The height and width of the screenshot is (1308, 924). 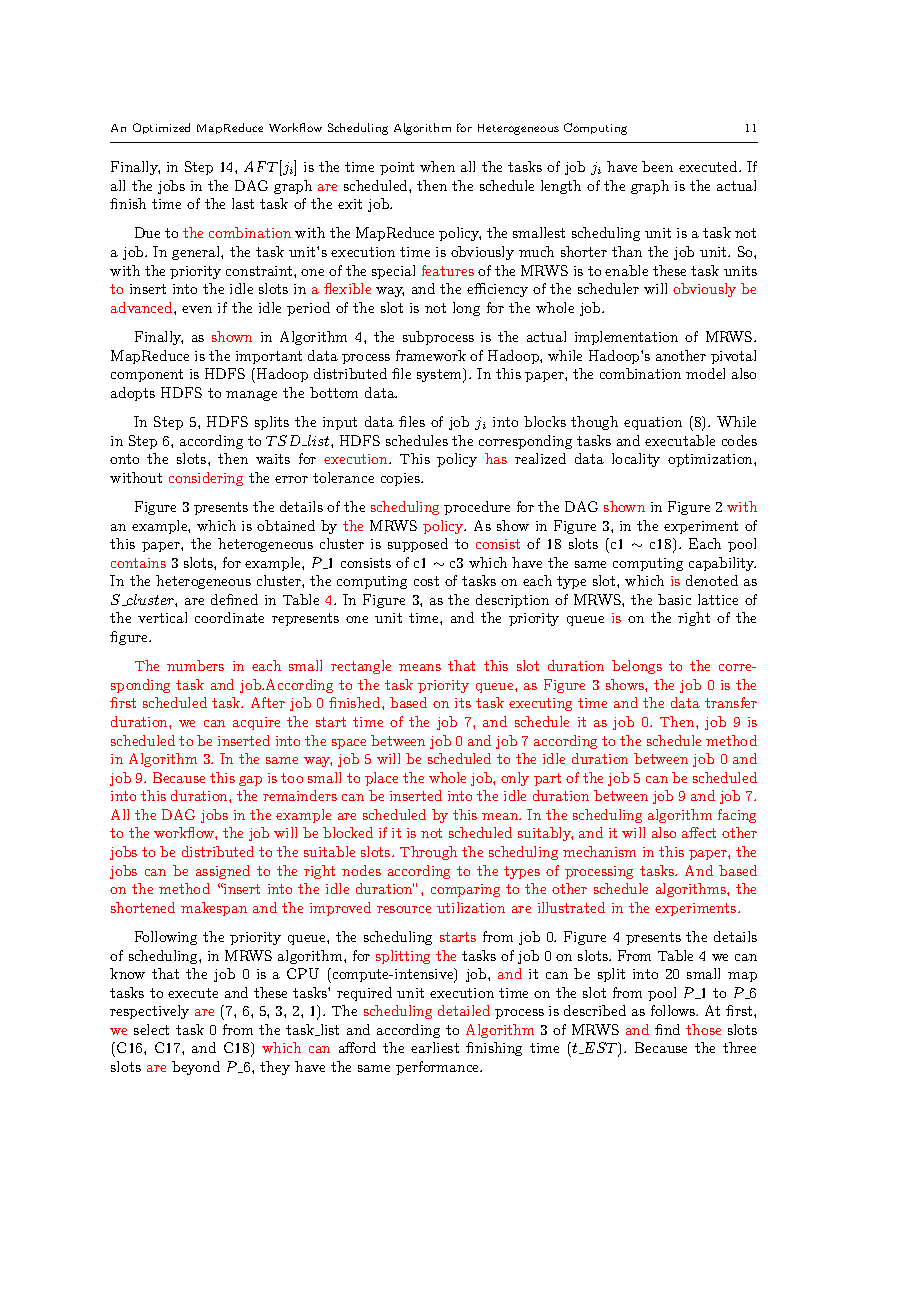 I want to click on transfer, so click(x=731, y=702).
